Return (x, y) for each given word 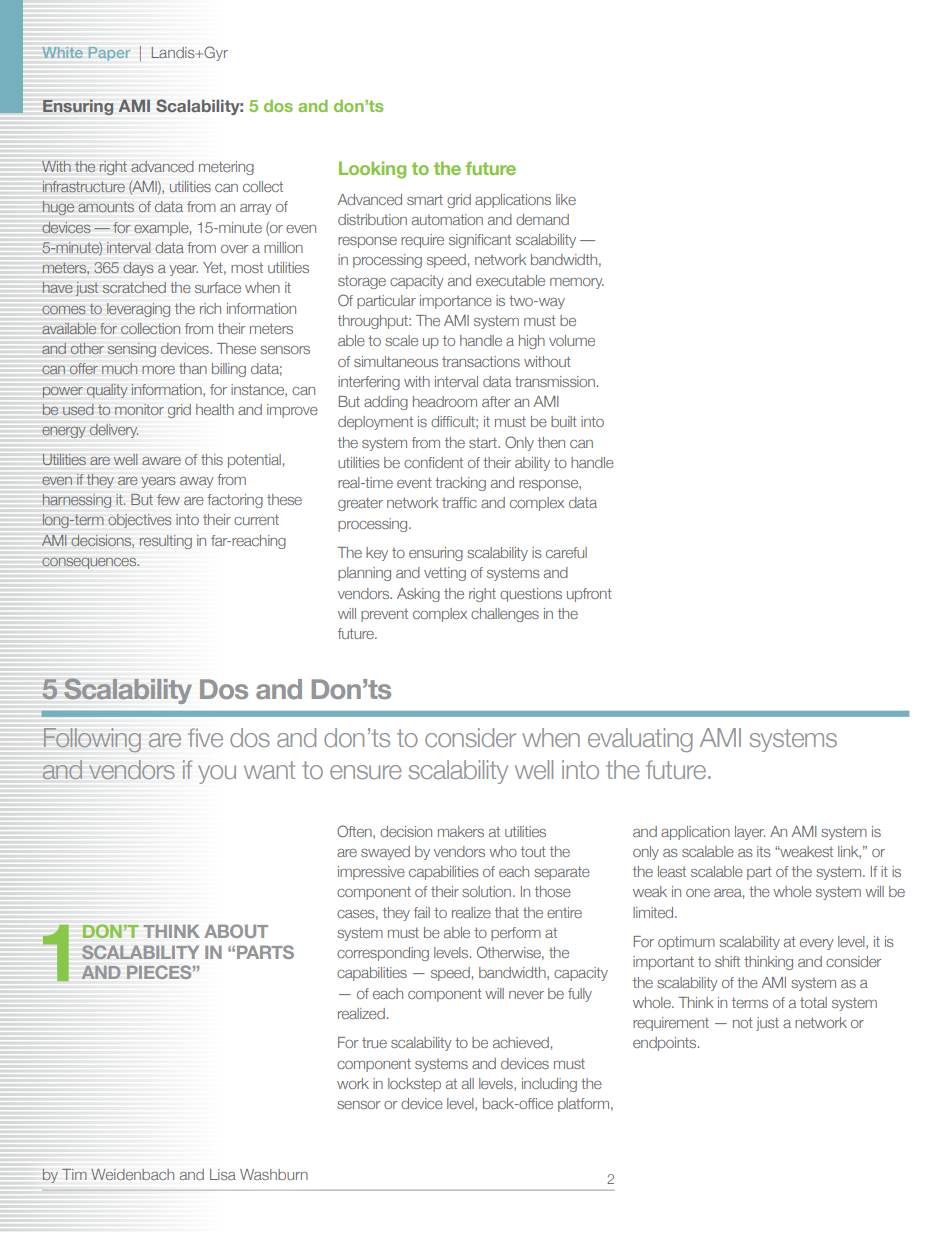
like (566, 199)
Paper (109, 54)
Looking (372, 170)
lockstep (414, 1085)
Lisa (223, 1174)
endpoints (666, 1044)
